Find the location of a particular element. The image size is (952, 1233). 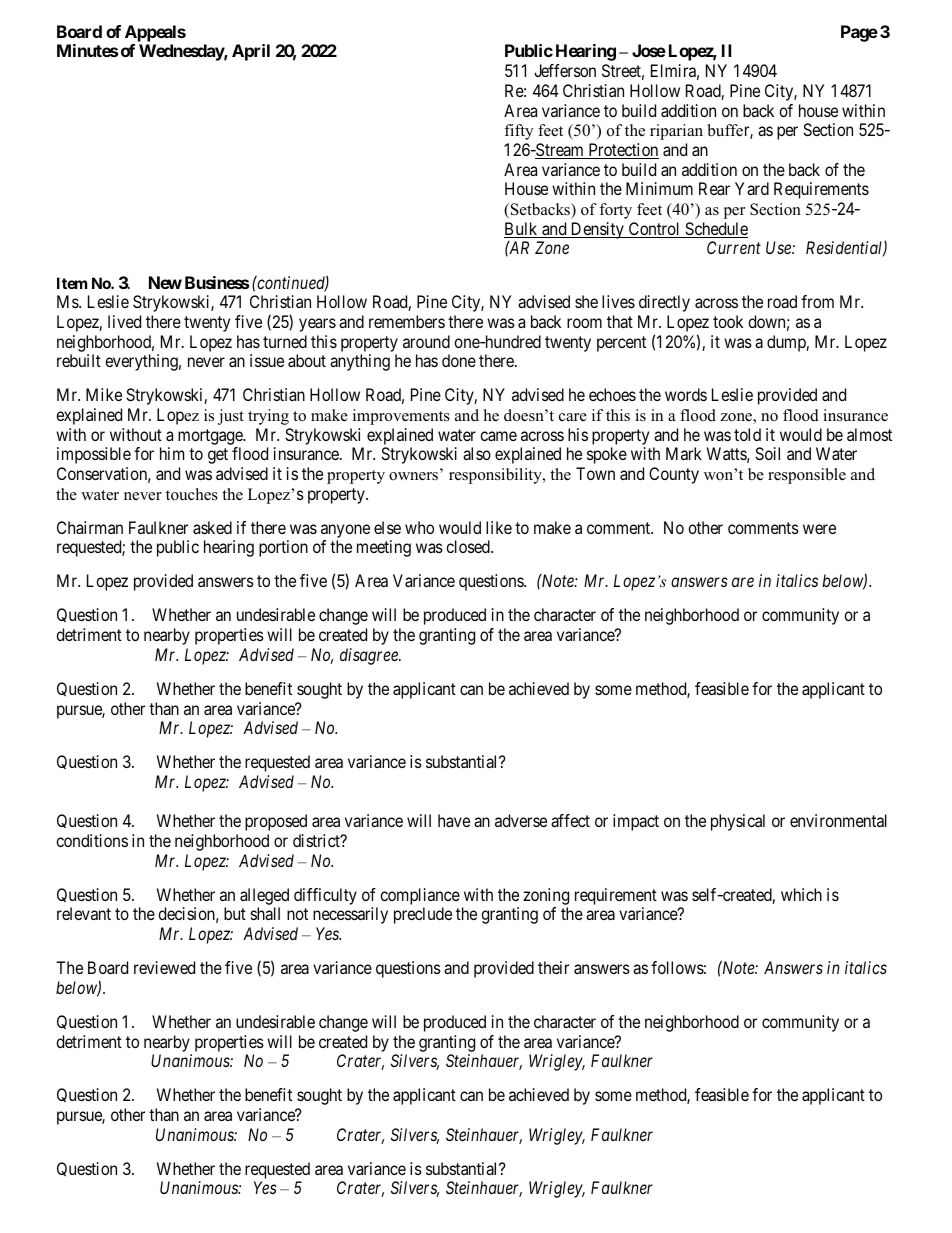

Page is located at coordinates (859, 33).
